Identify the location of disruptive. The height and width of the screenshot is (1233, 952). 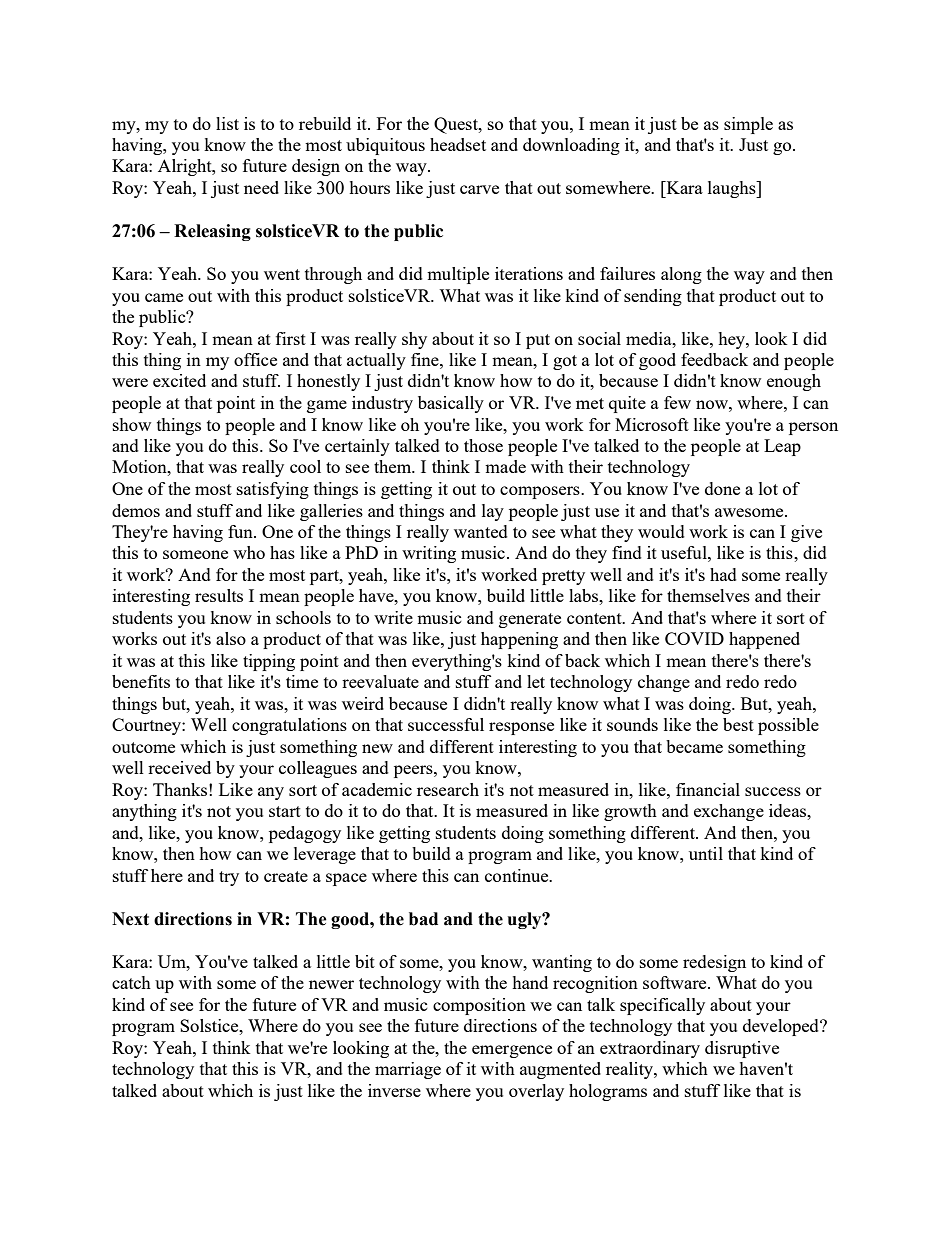
(742, 1049).
